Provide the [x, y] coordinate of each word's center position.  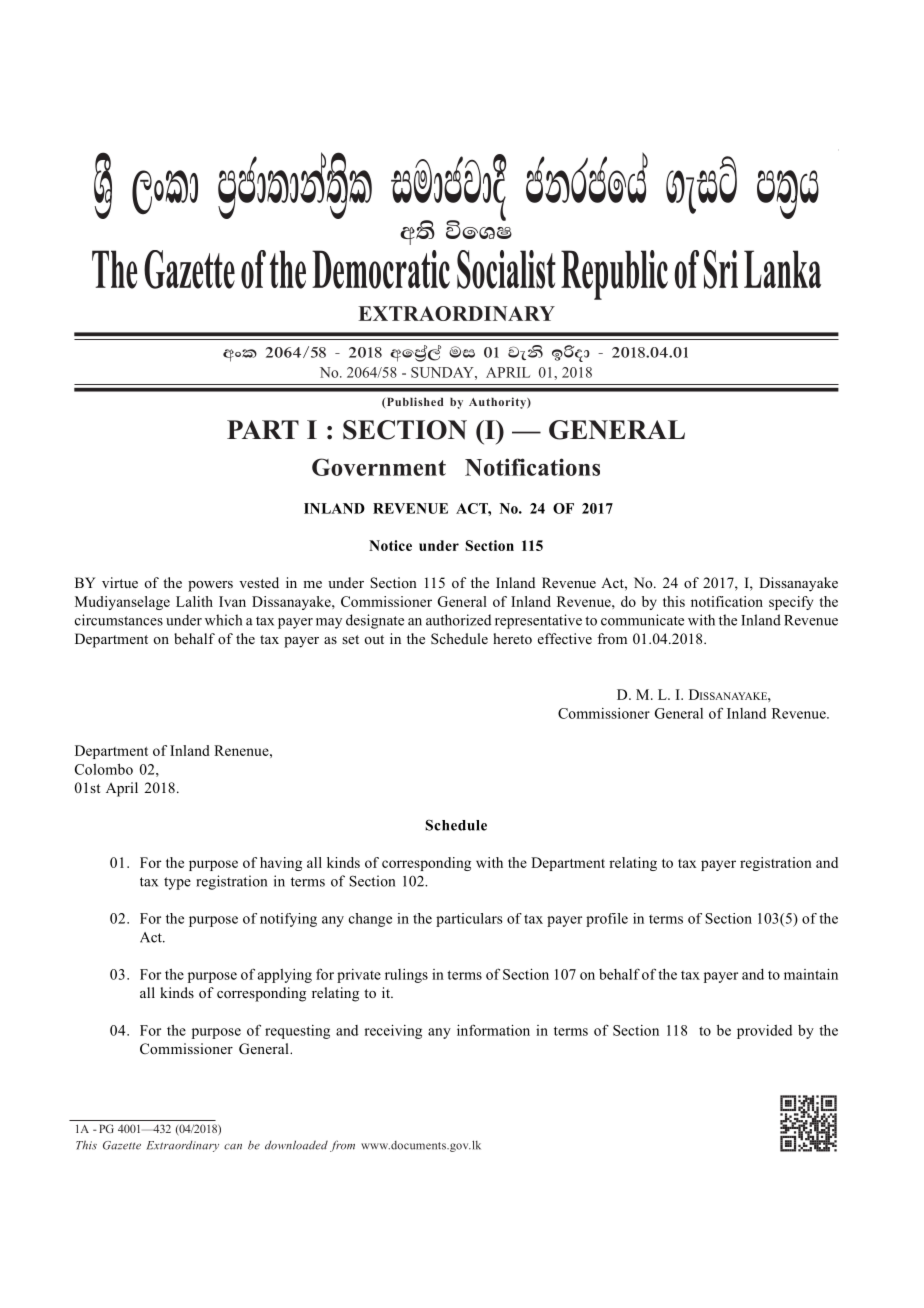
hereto [512, 638]
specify [791, 603]
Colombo [104, 769]
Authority [498, 403]
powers [210, 586]
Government [379, 467]
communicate [642, 620]
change [370, 920]
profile [607, 920]
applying [285, 976]
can [233, 1147]
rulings [406, 976]
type [177, 883]
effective [565, 638]
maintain [811, 974]
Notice [390, 545]
